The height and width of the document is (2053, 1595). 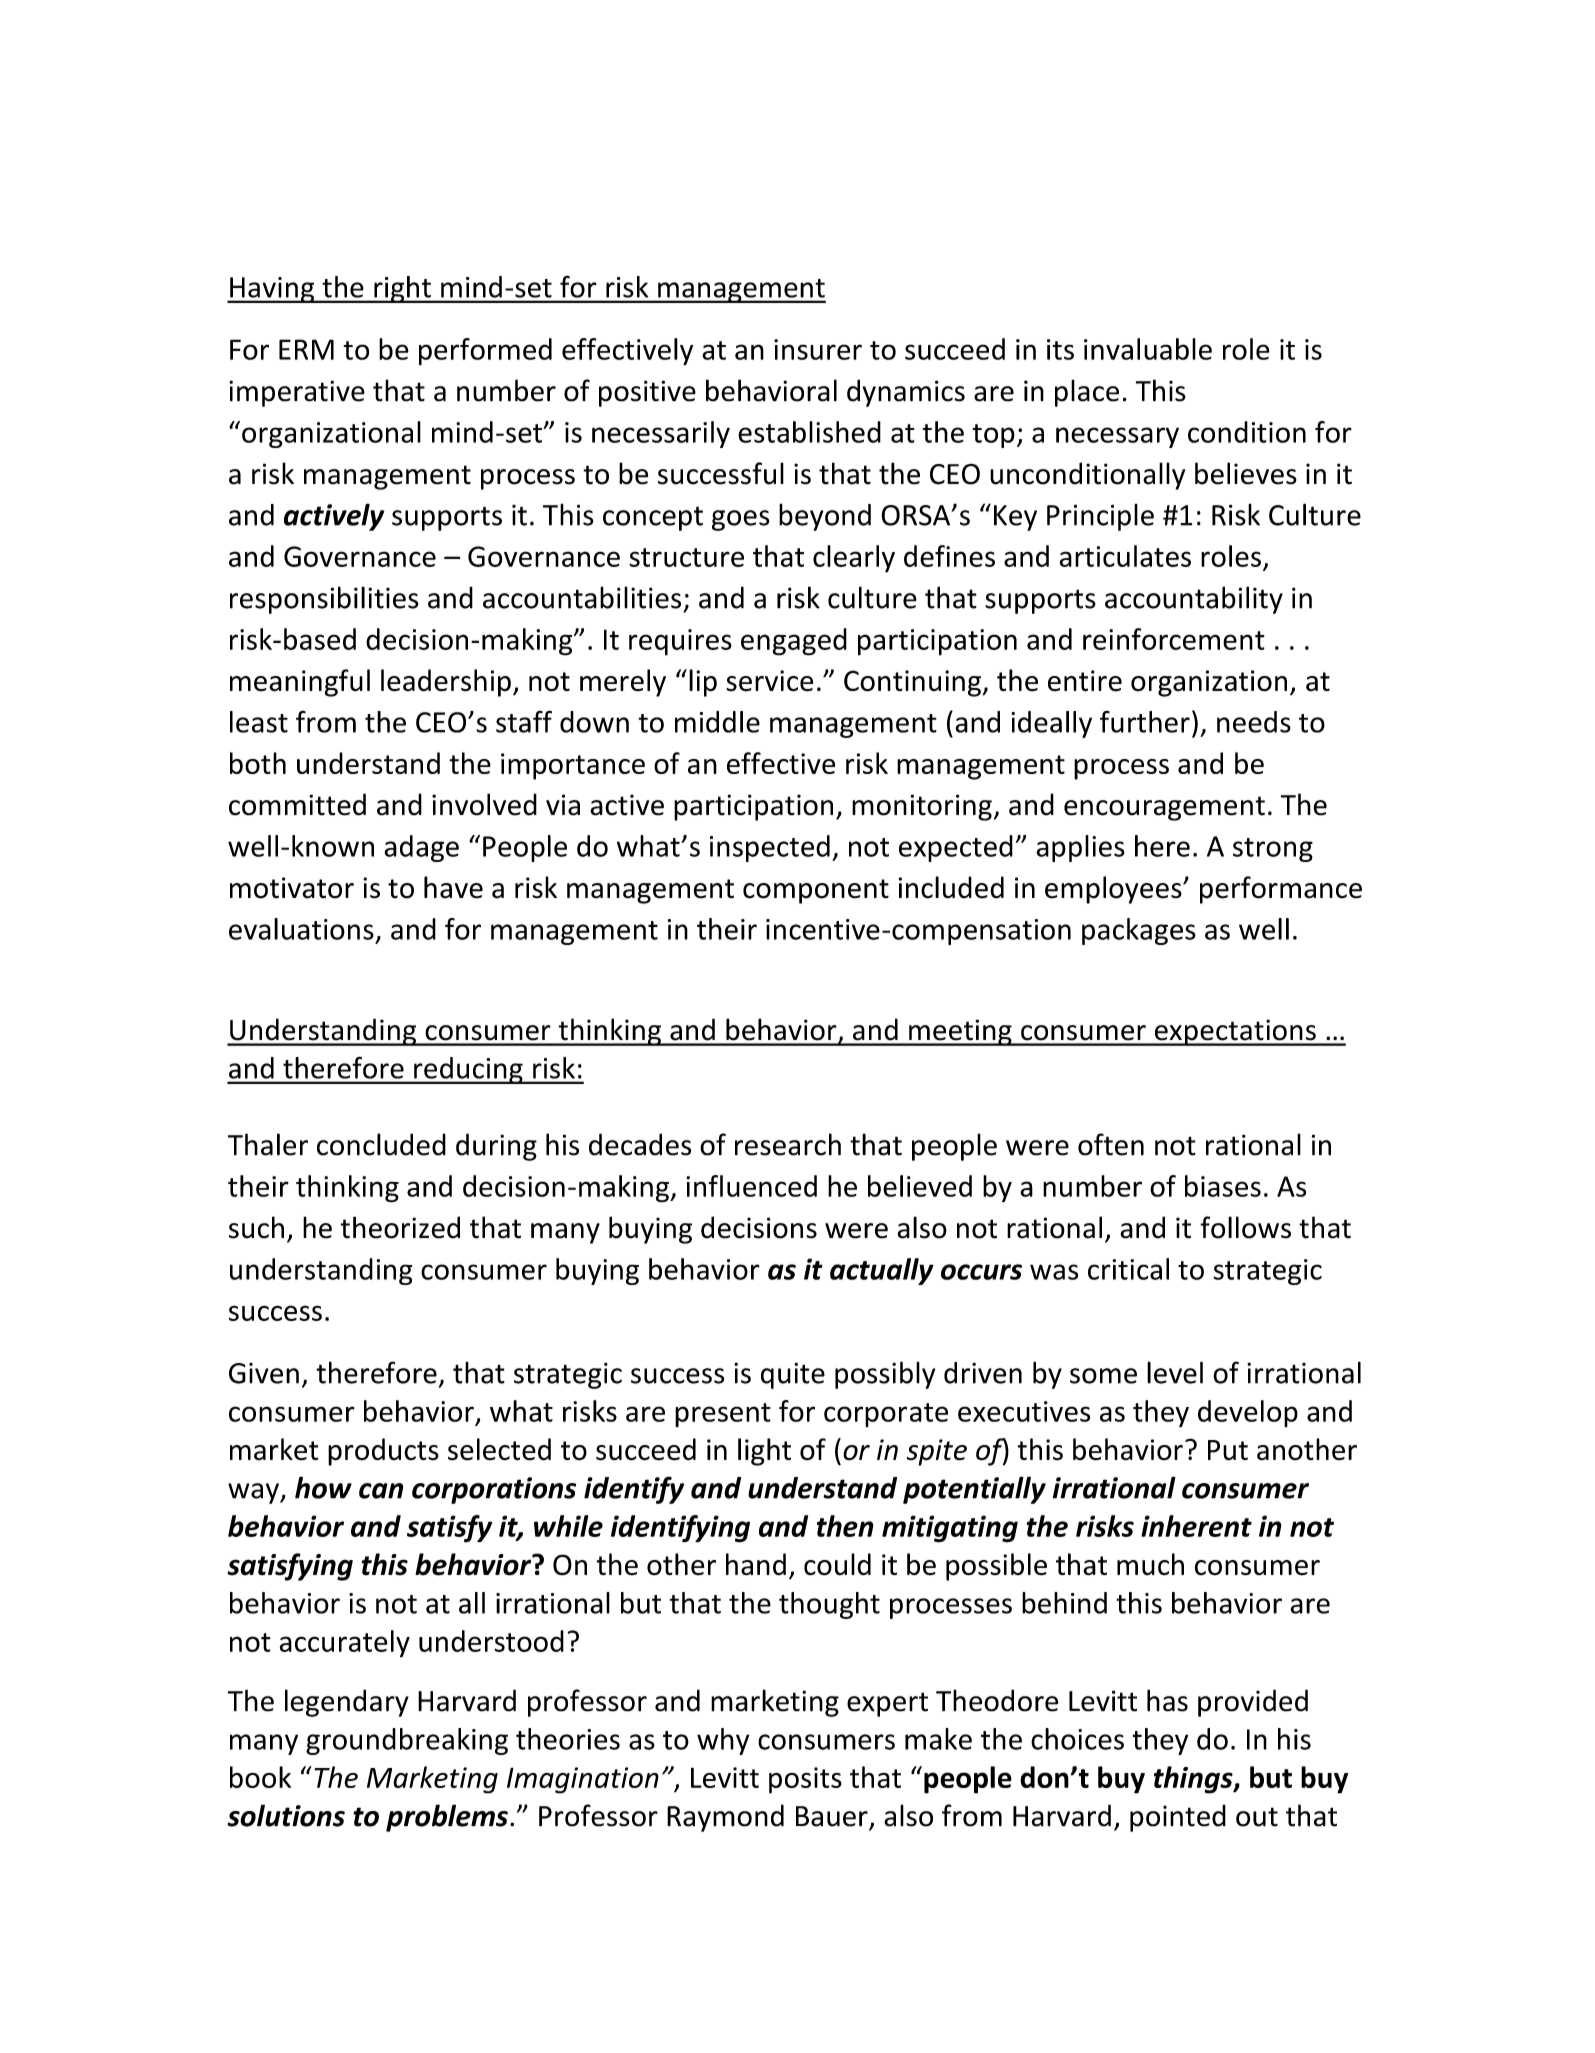 What do you see at coordinates (400, 1227) in the document?
I see `theorized` at bounding box center [400, 1227].
